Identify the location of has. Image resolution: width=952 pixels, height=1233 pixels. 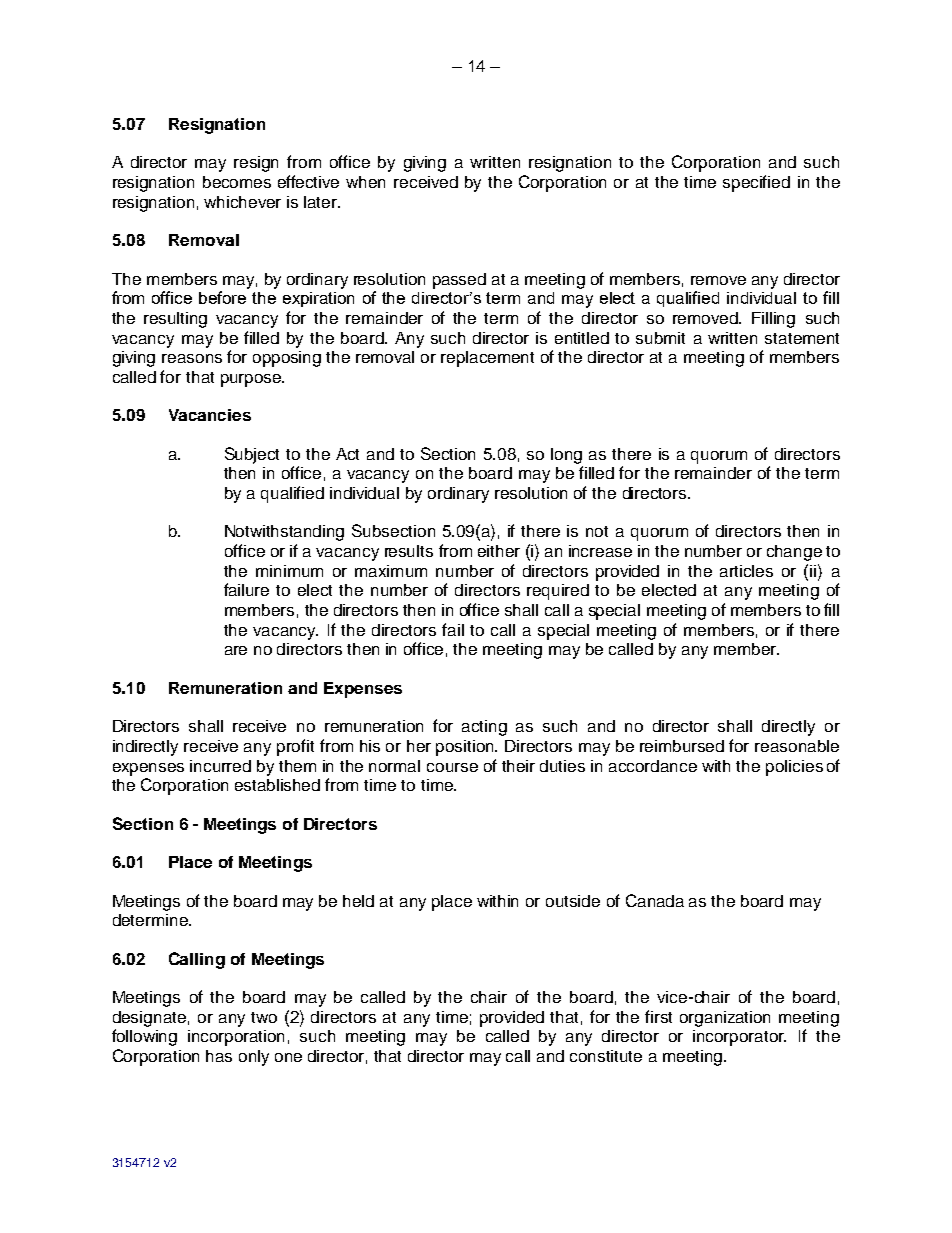
(219, 1056).
